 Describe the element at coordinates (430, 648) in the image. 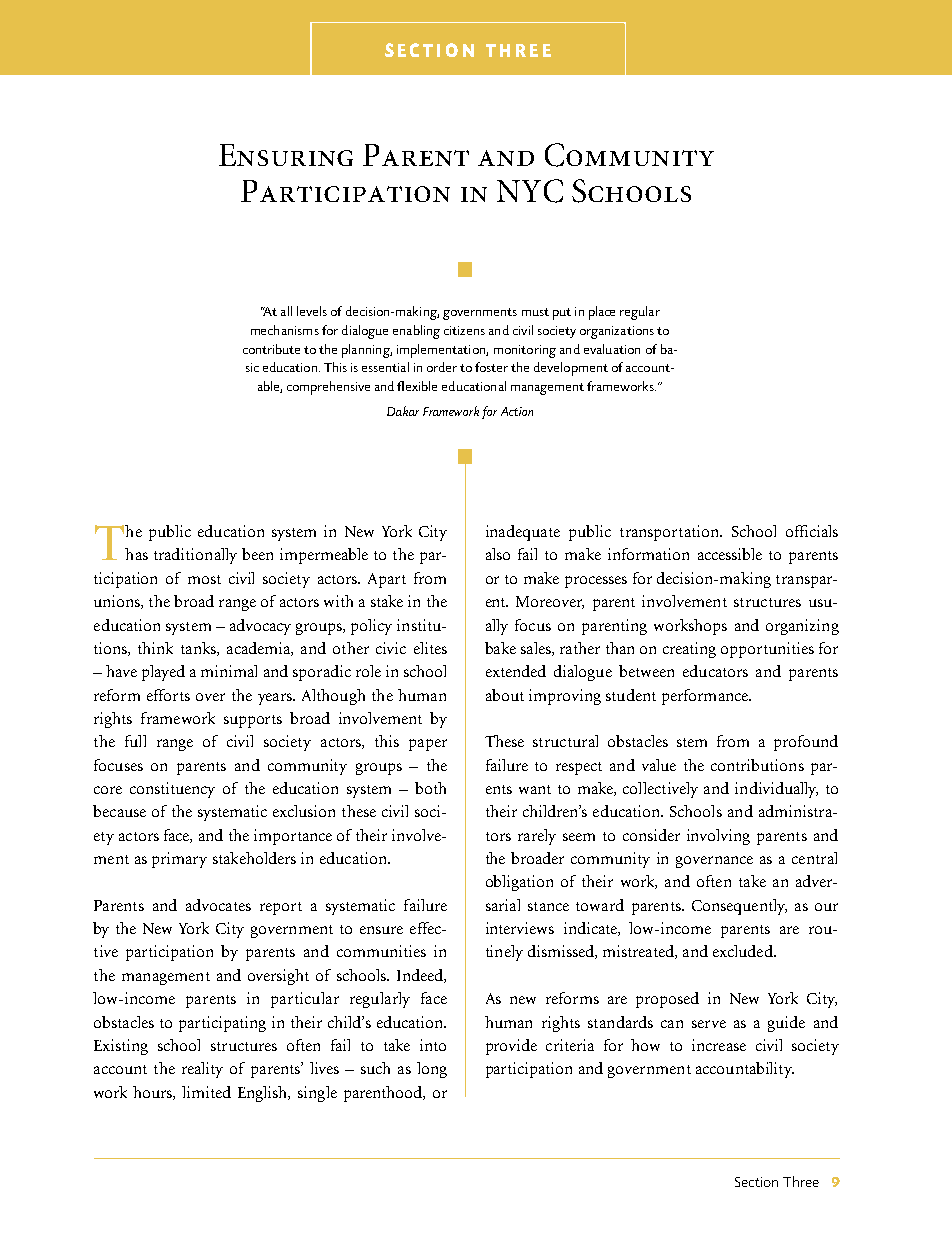

I see `elites` at that location.
